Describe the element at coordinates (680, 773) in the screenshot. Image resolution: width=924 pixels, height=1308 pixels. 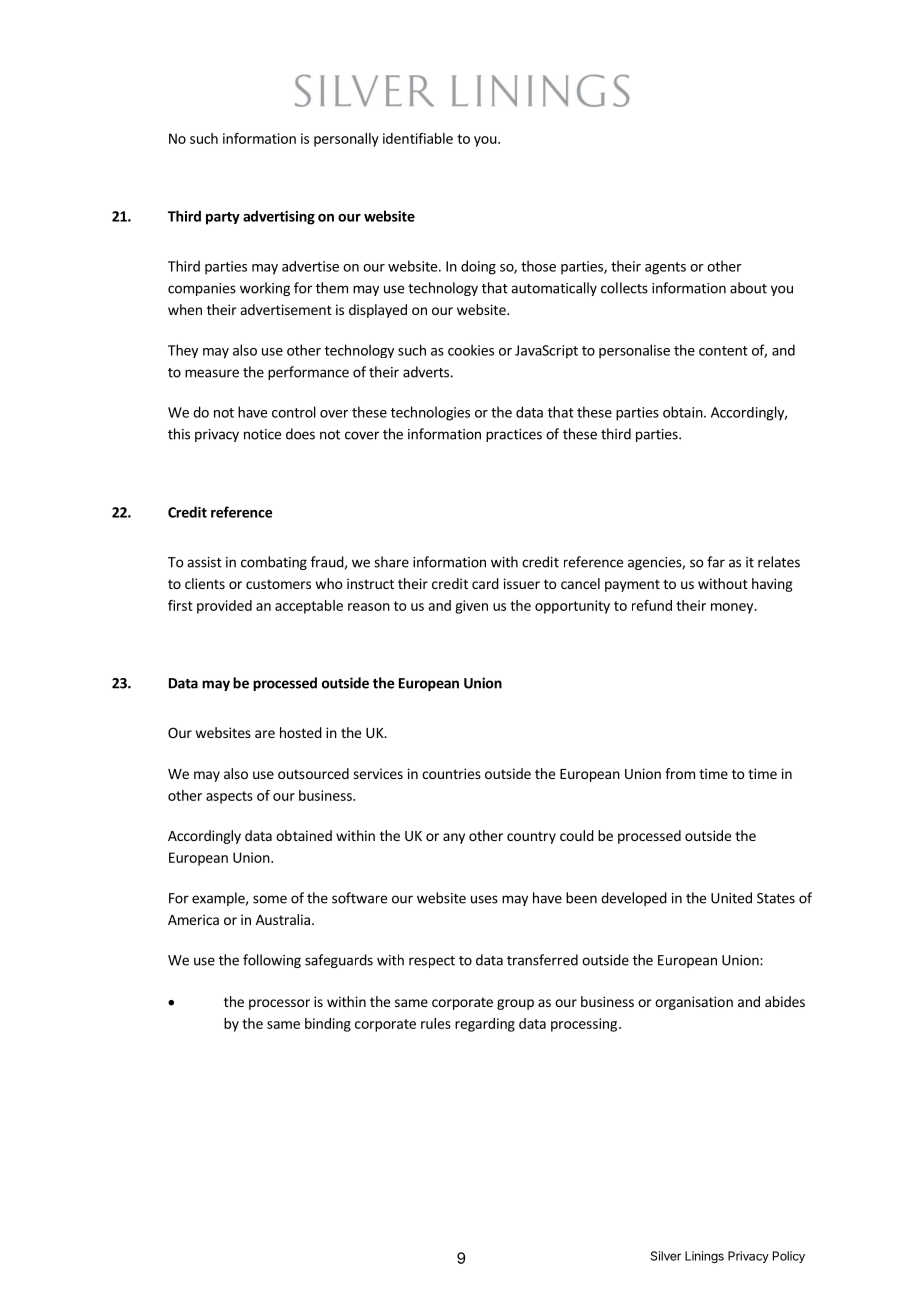
I see `from` at that location.
